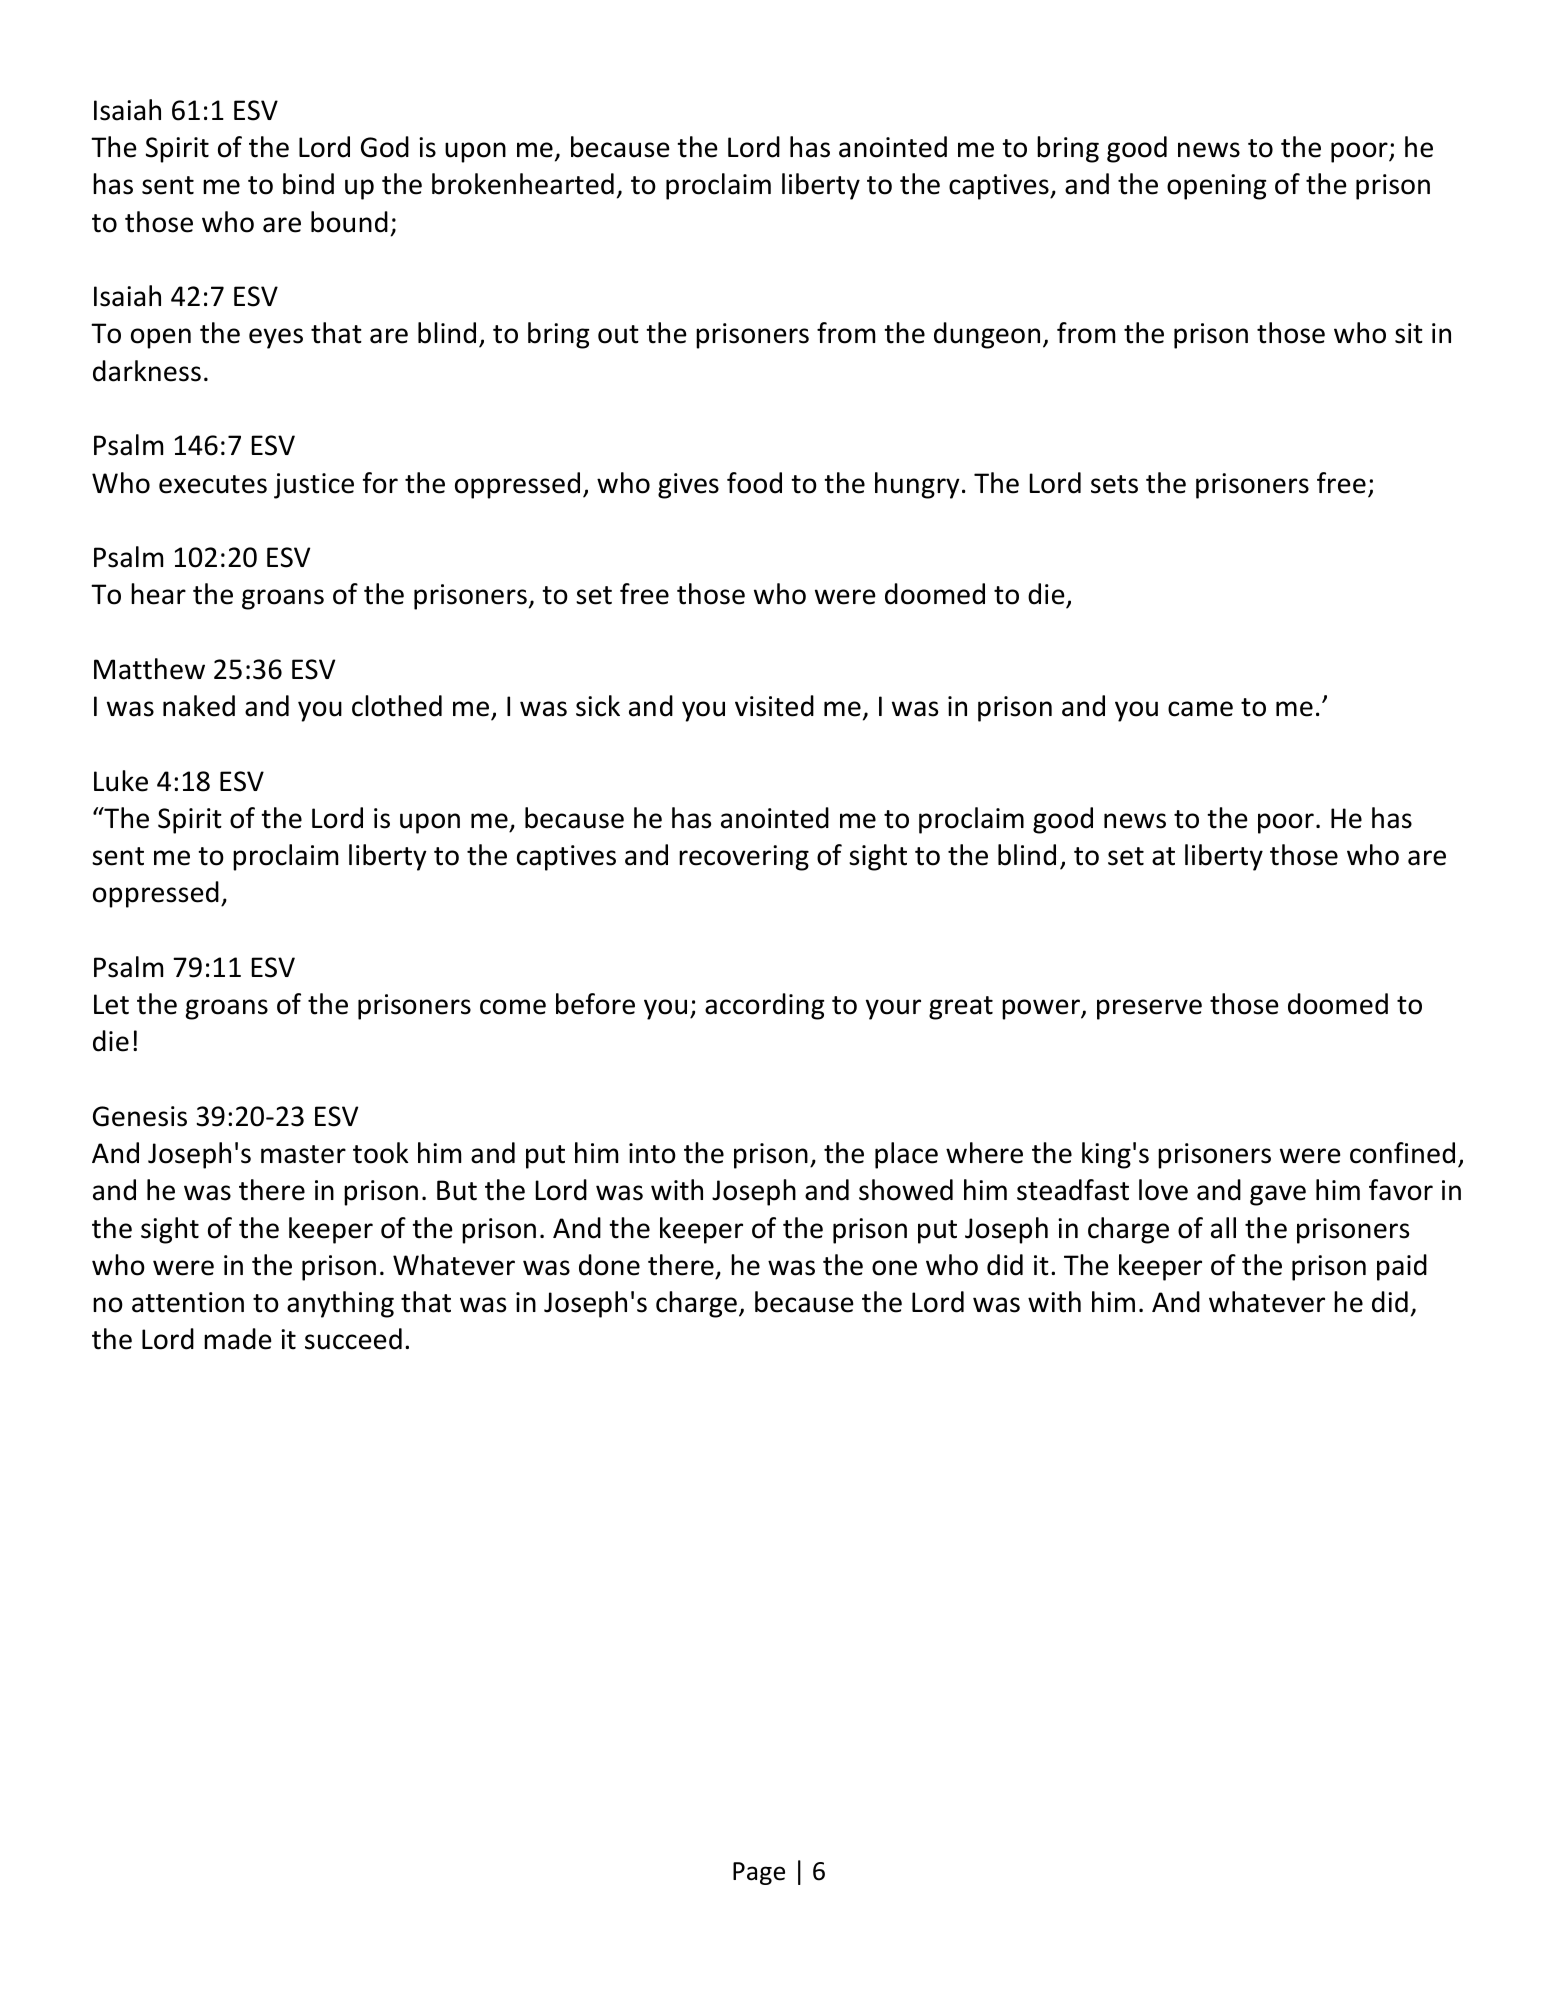  I want to click on visited, so click(774, 706).
